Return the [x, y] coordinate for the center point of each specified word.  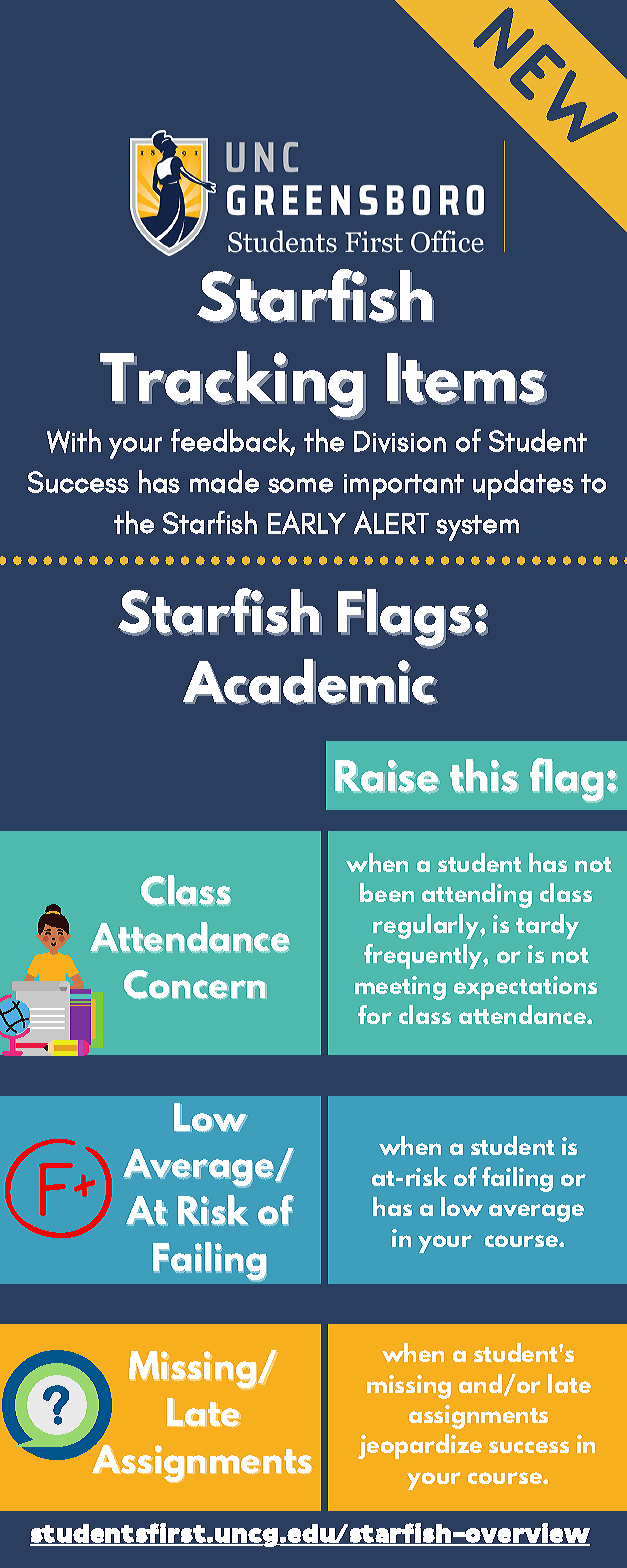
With [74, 441]
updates [523, 485]
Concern [194, 984]
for [375, 1014]
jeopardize [420, 1446]
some [300, 485]
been [387, 892]
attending [477, 895]
